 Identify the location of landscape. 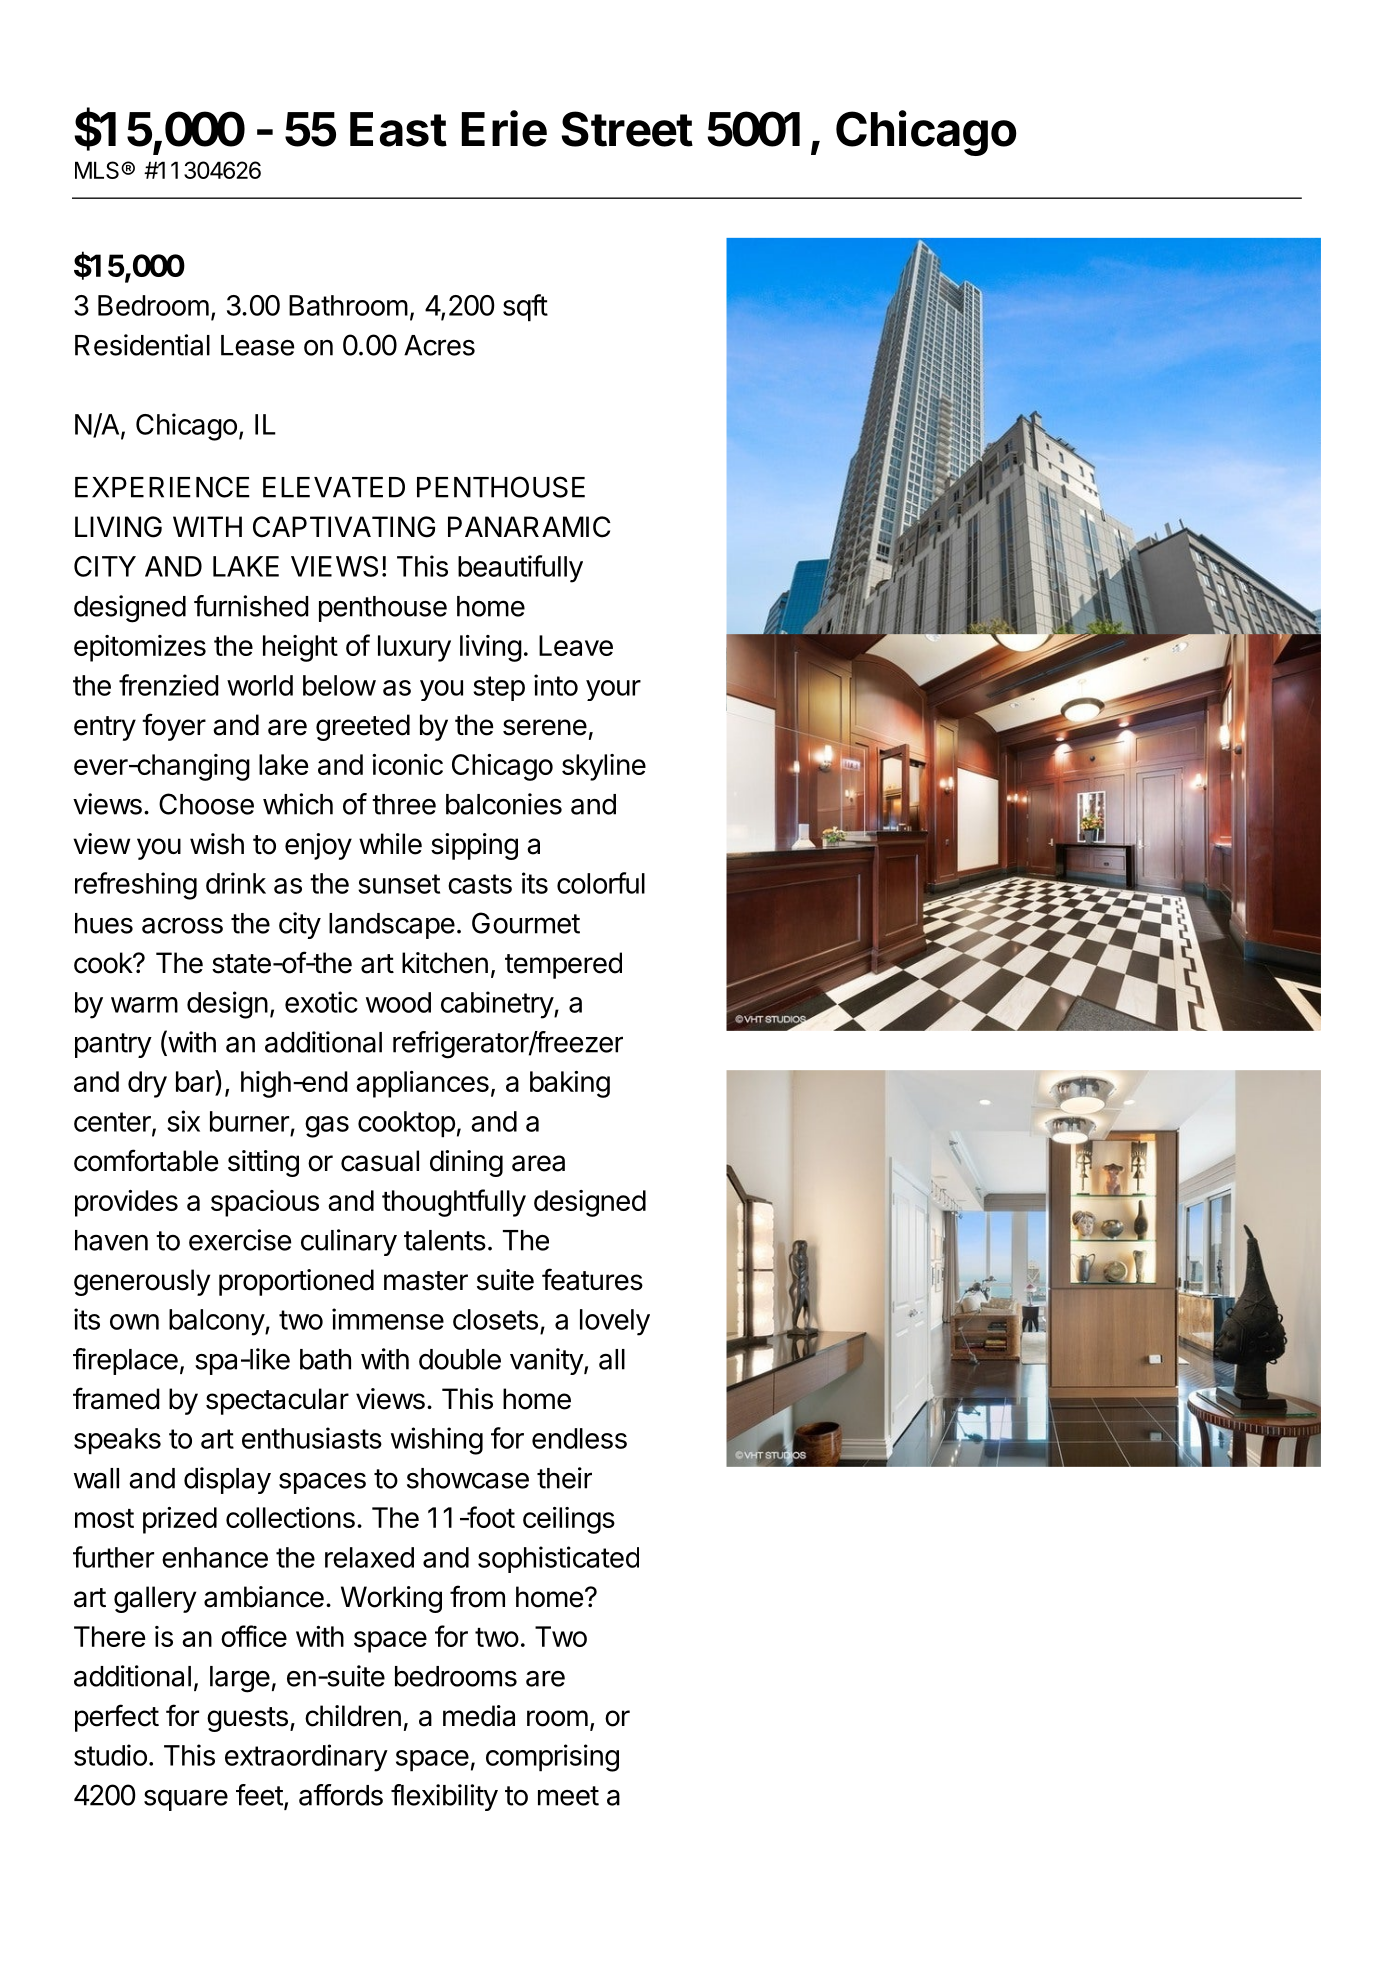
(392, 926).
